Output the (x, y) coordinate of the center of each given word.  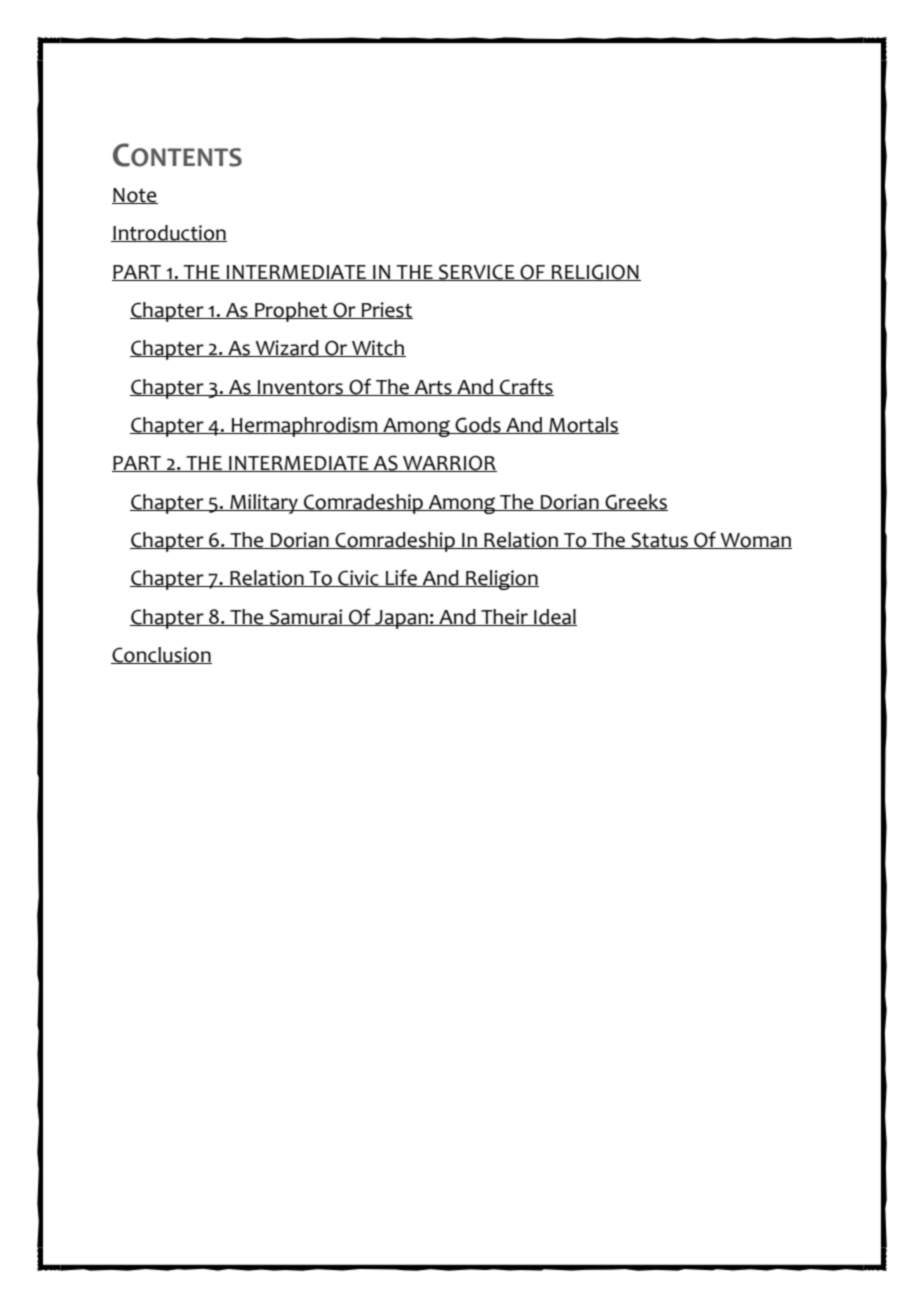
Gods (478, 425)
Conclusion (161, 655)
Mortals (583, 425)
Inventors (301, 388)
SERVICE (477, 272)
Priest (386, 310)
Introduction (169, 233)
